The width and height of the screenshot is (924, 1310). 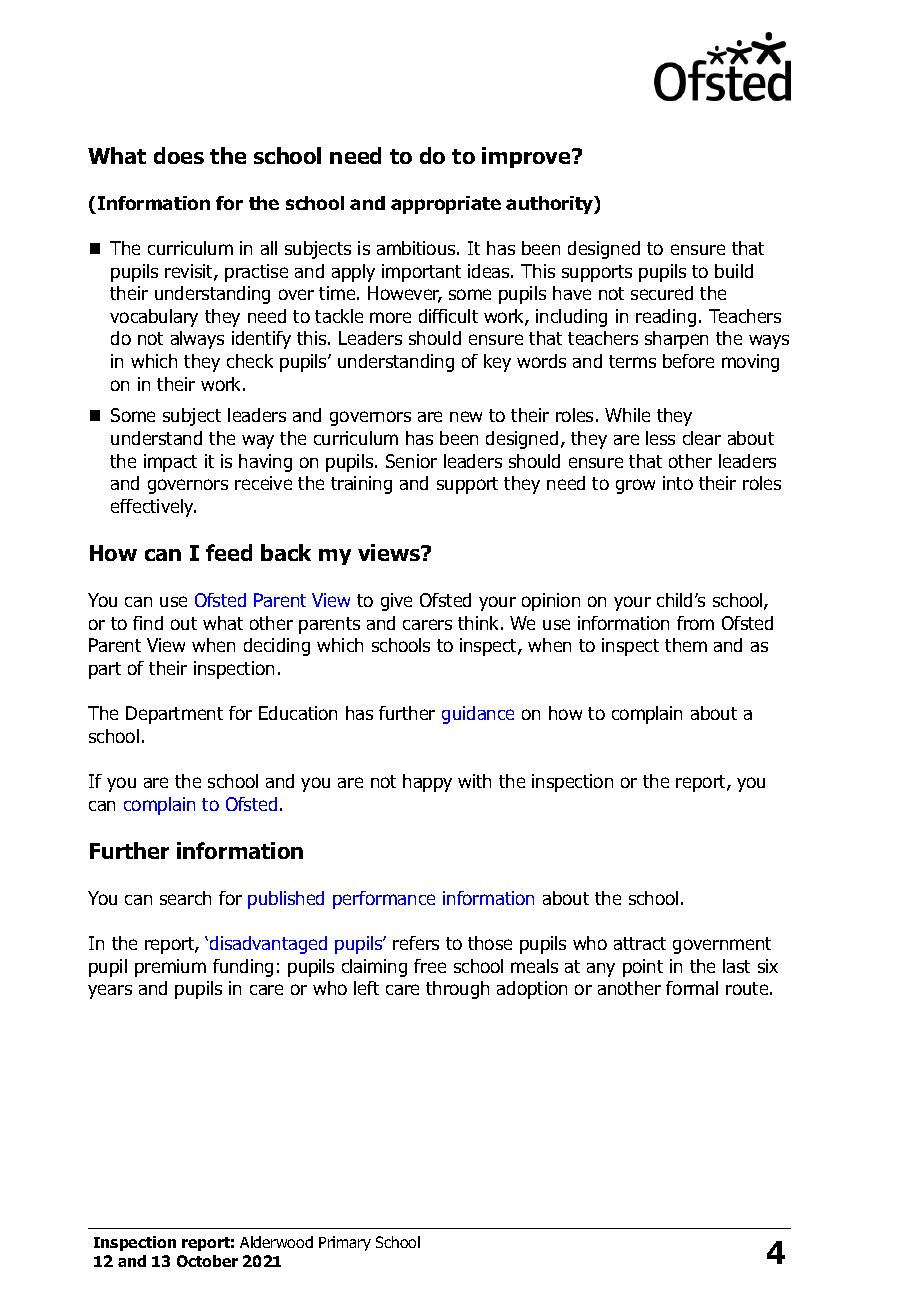 I want to click on October, so click(x=207, y=1261).
